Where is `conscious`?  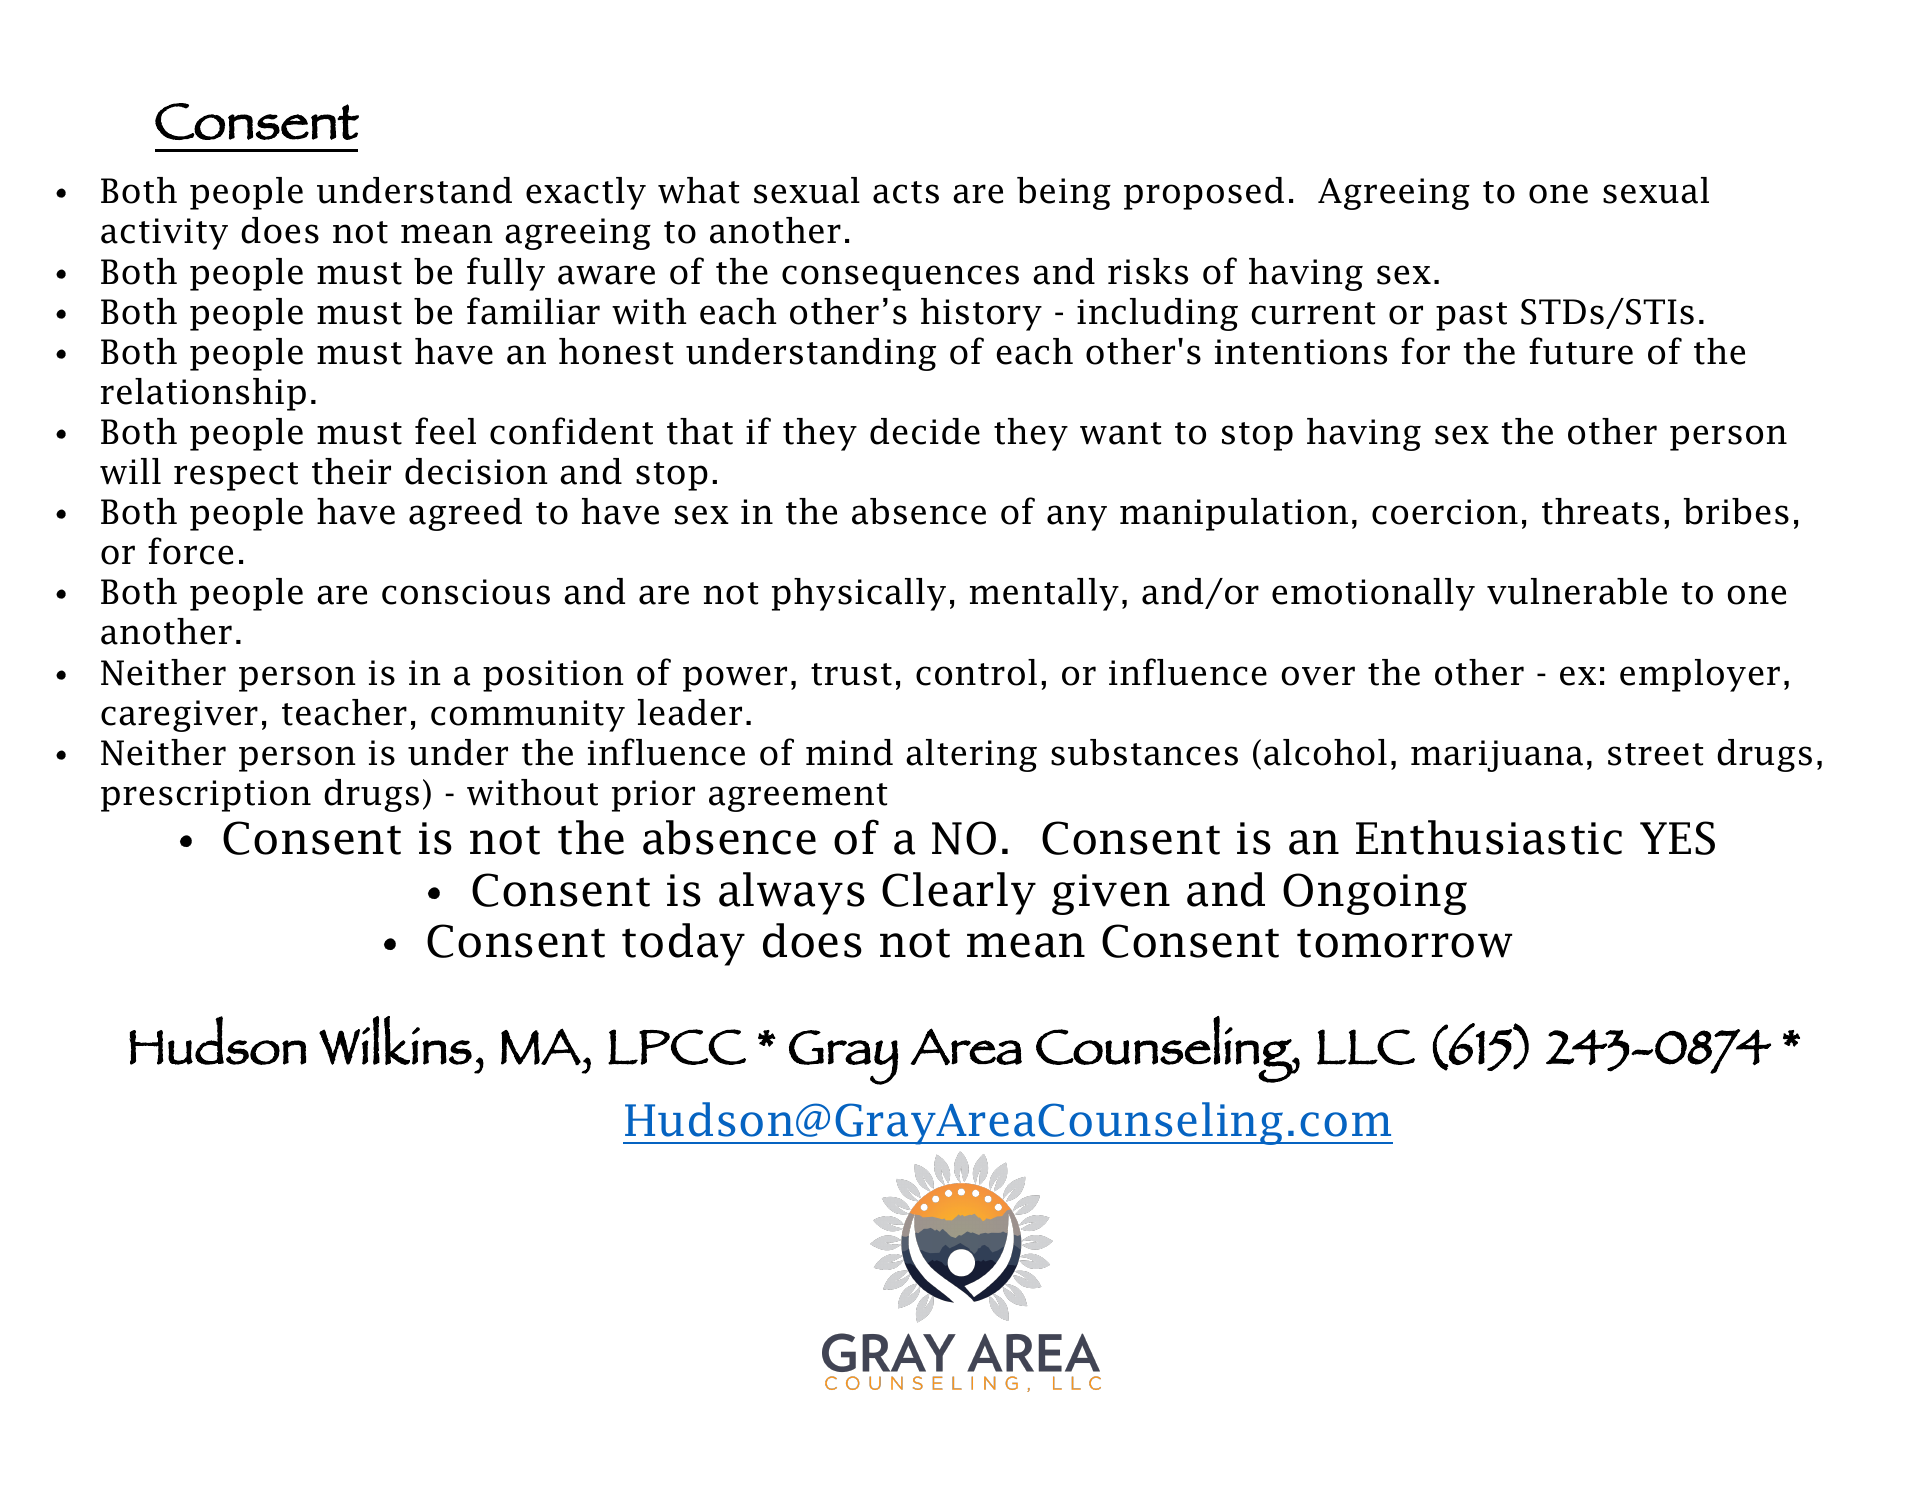 conscious is located at coordinates (466, 592).
